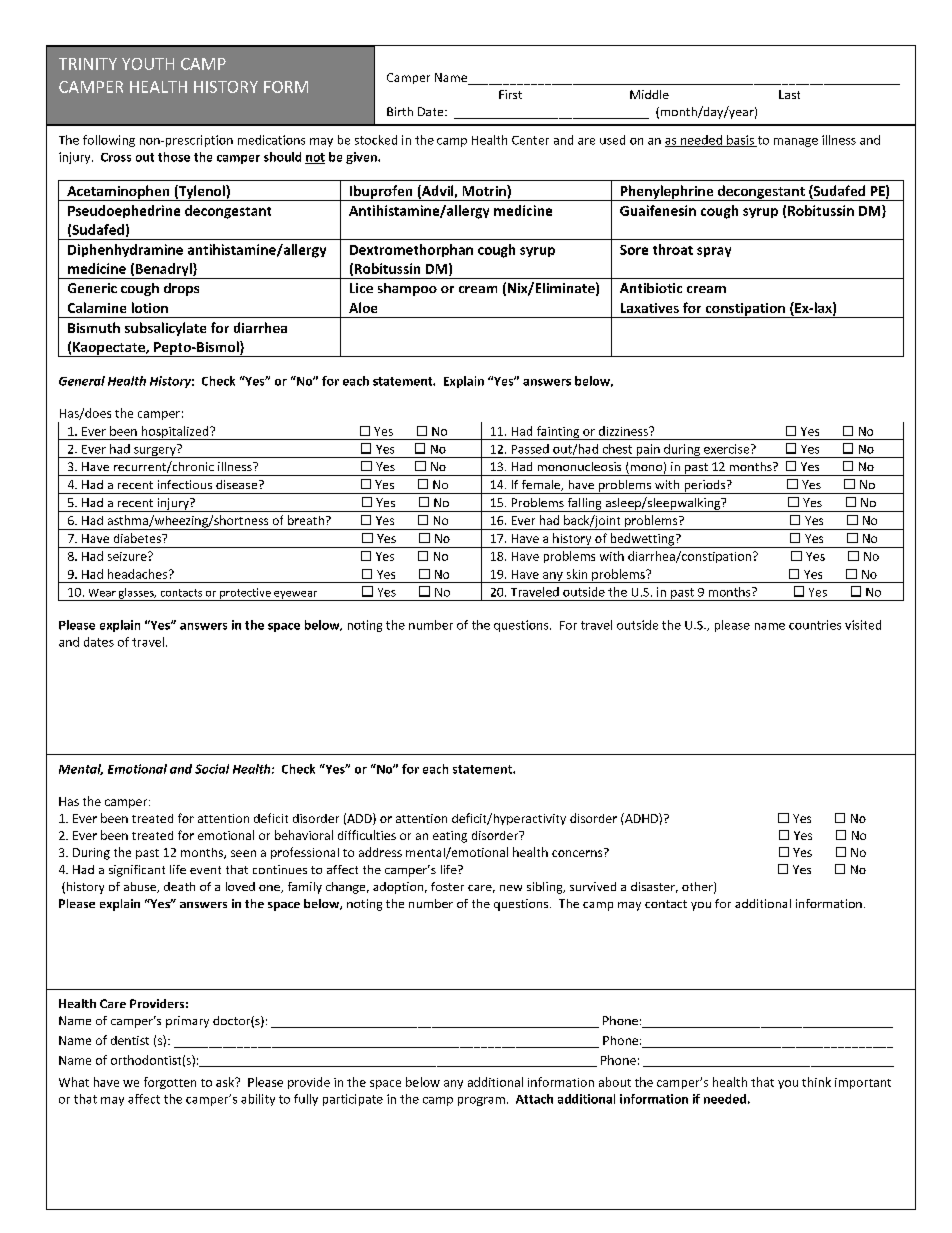 The width and height of the image is (952, 1233). Describe the element at coordinates (815, 625) in the image. I see `countries` at that location.
